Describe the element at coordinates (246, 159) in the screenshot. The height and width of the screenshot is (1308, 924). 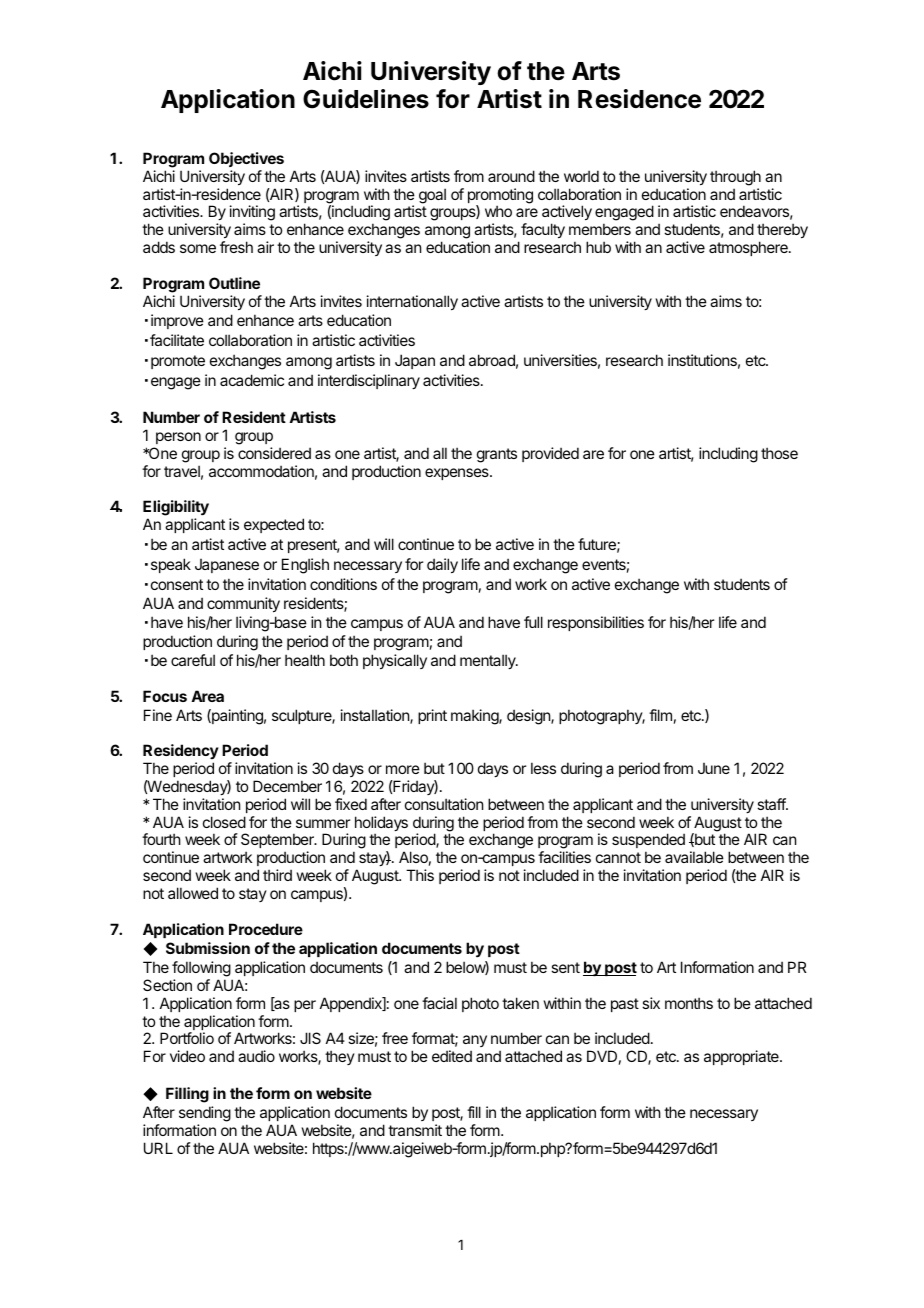
I see `Objectives` at that location.
